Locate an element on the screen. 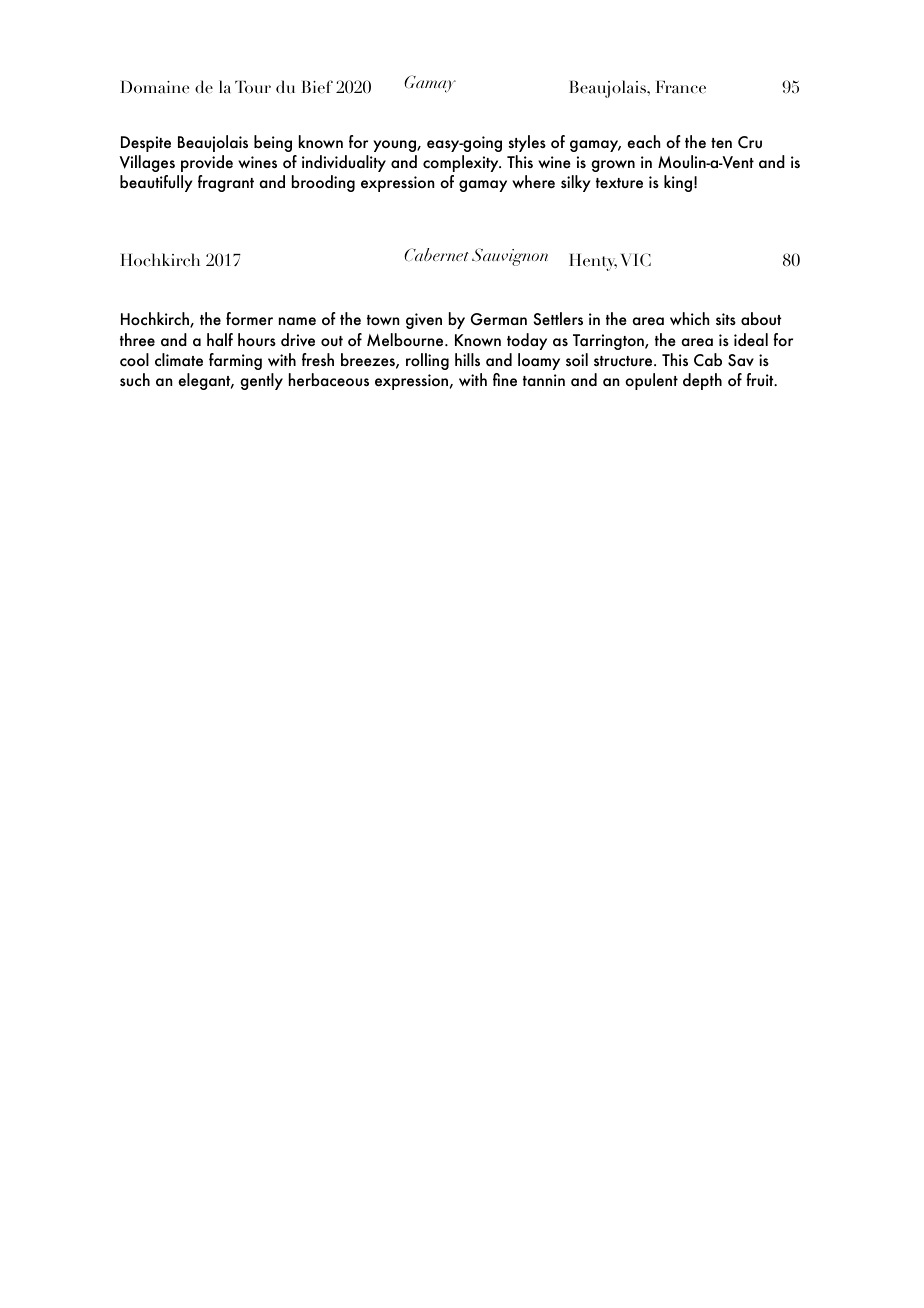 The width and height of the screenshot is (924, 1308). Cabernet is located at coordinates (436, 254).
